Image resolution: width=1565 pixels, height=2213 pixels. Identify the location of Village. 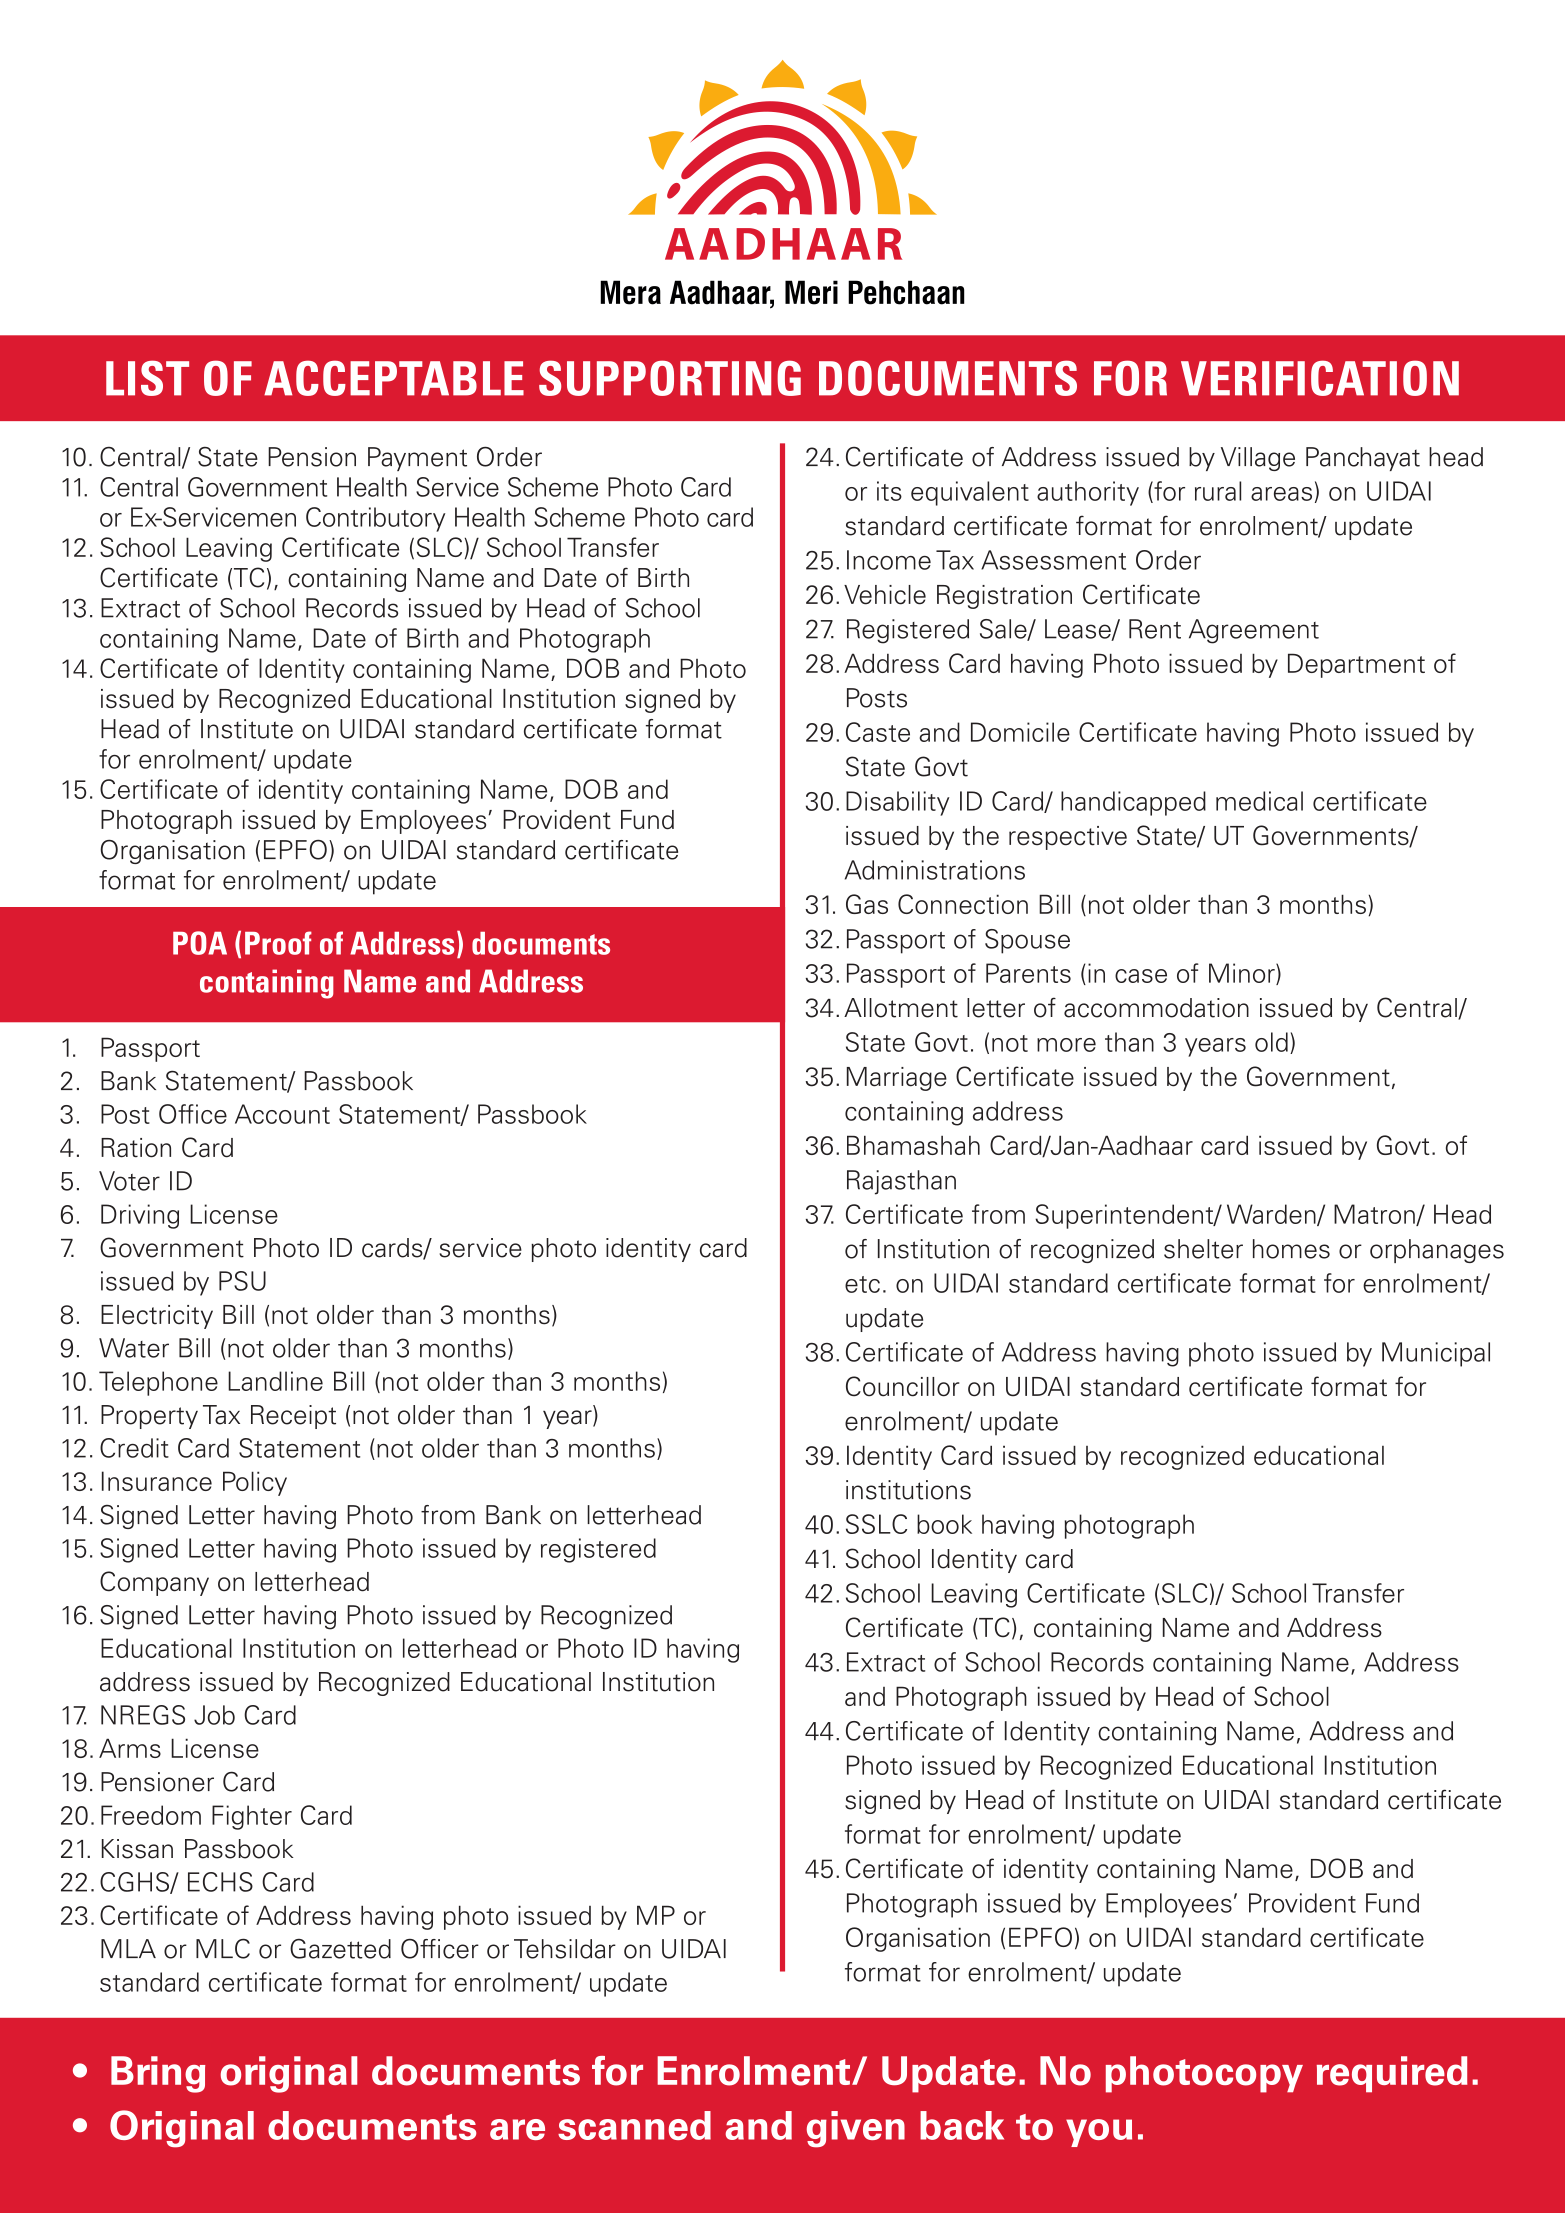
(1258, 459).
